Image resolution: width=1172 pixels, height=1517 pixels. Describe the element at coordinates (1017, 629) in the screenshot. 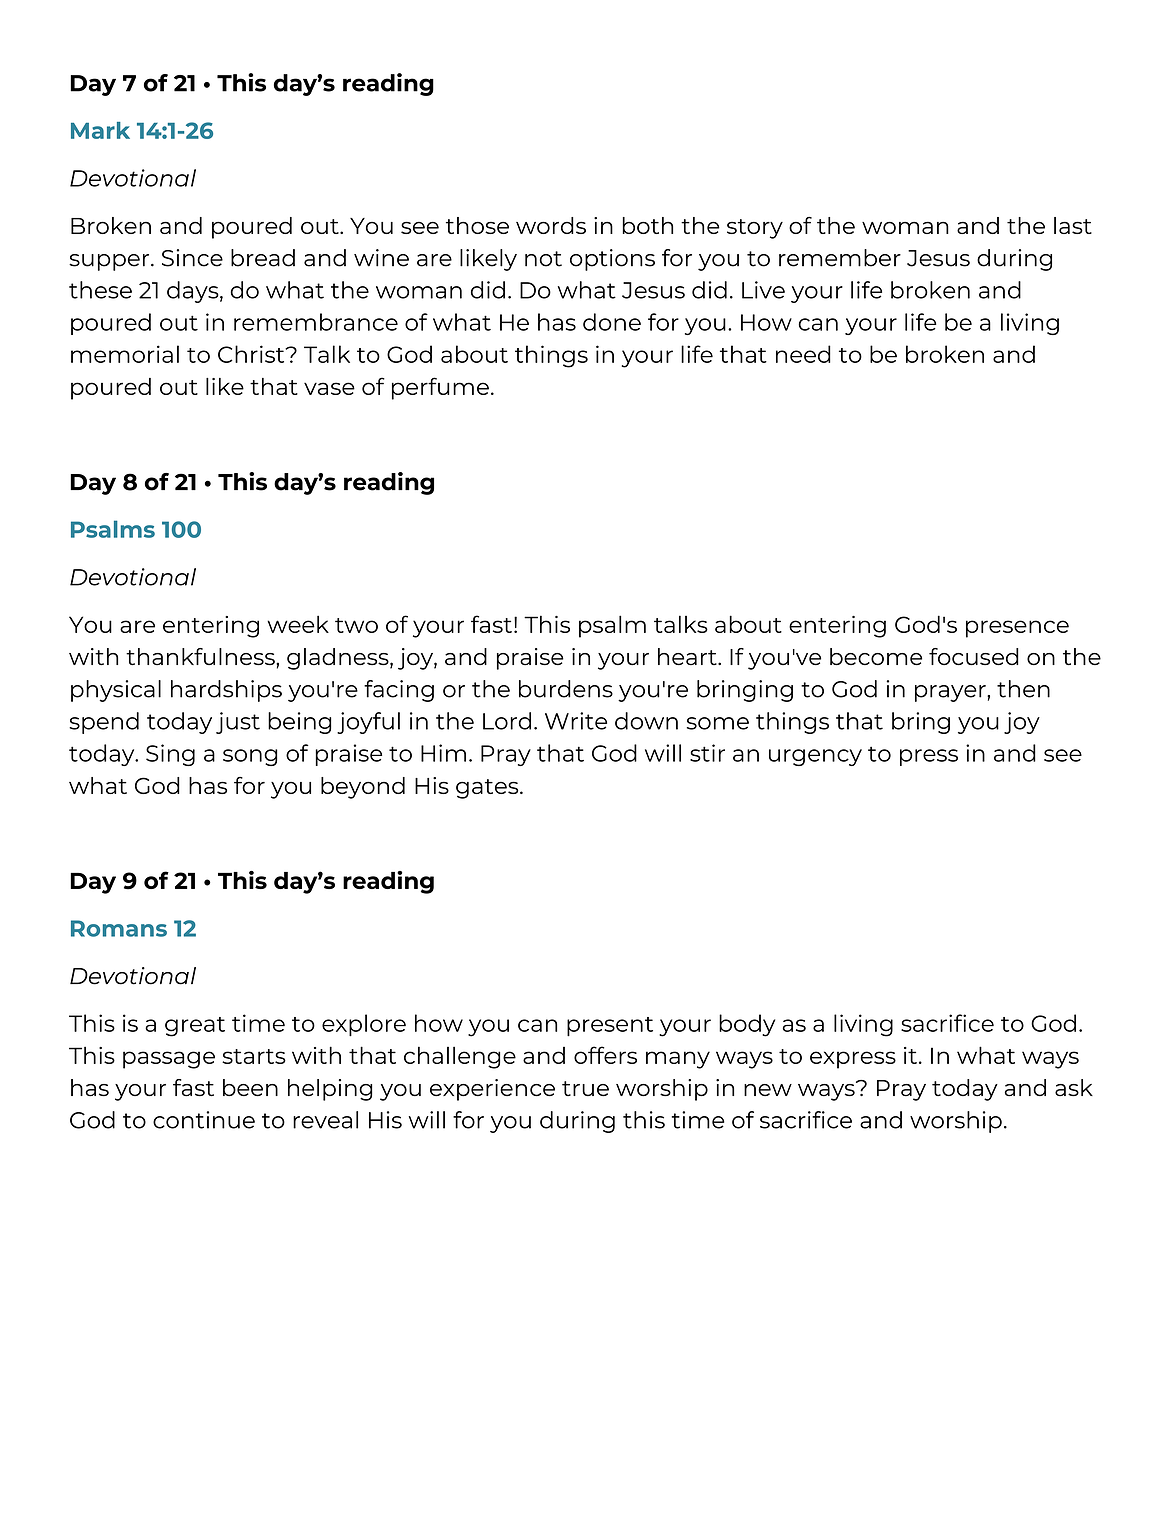

I see `presence` at that location.
